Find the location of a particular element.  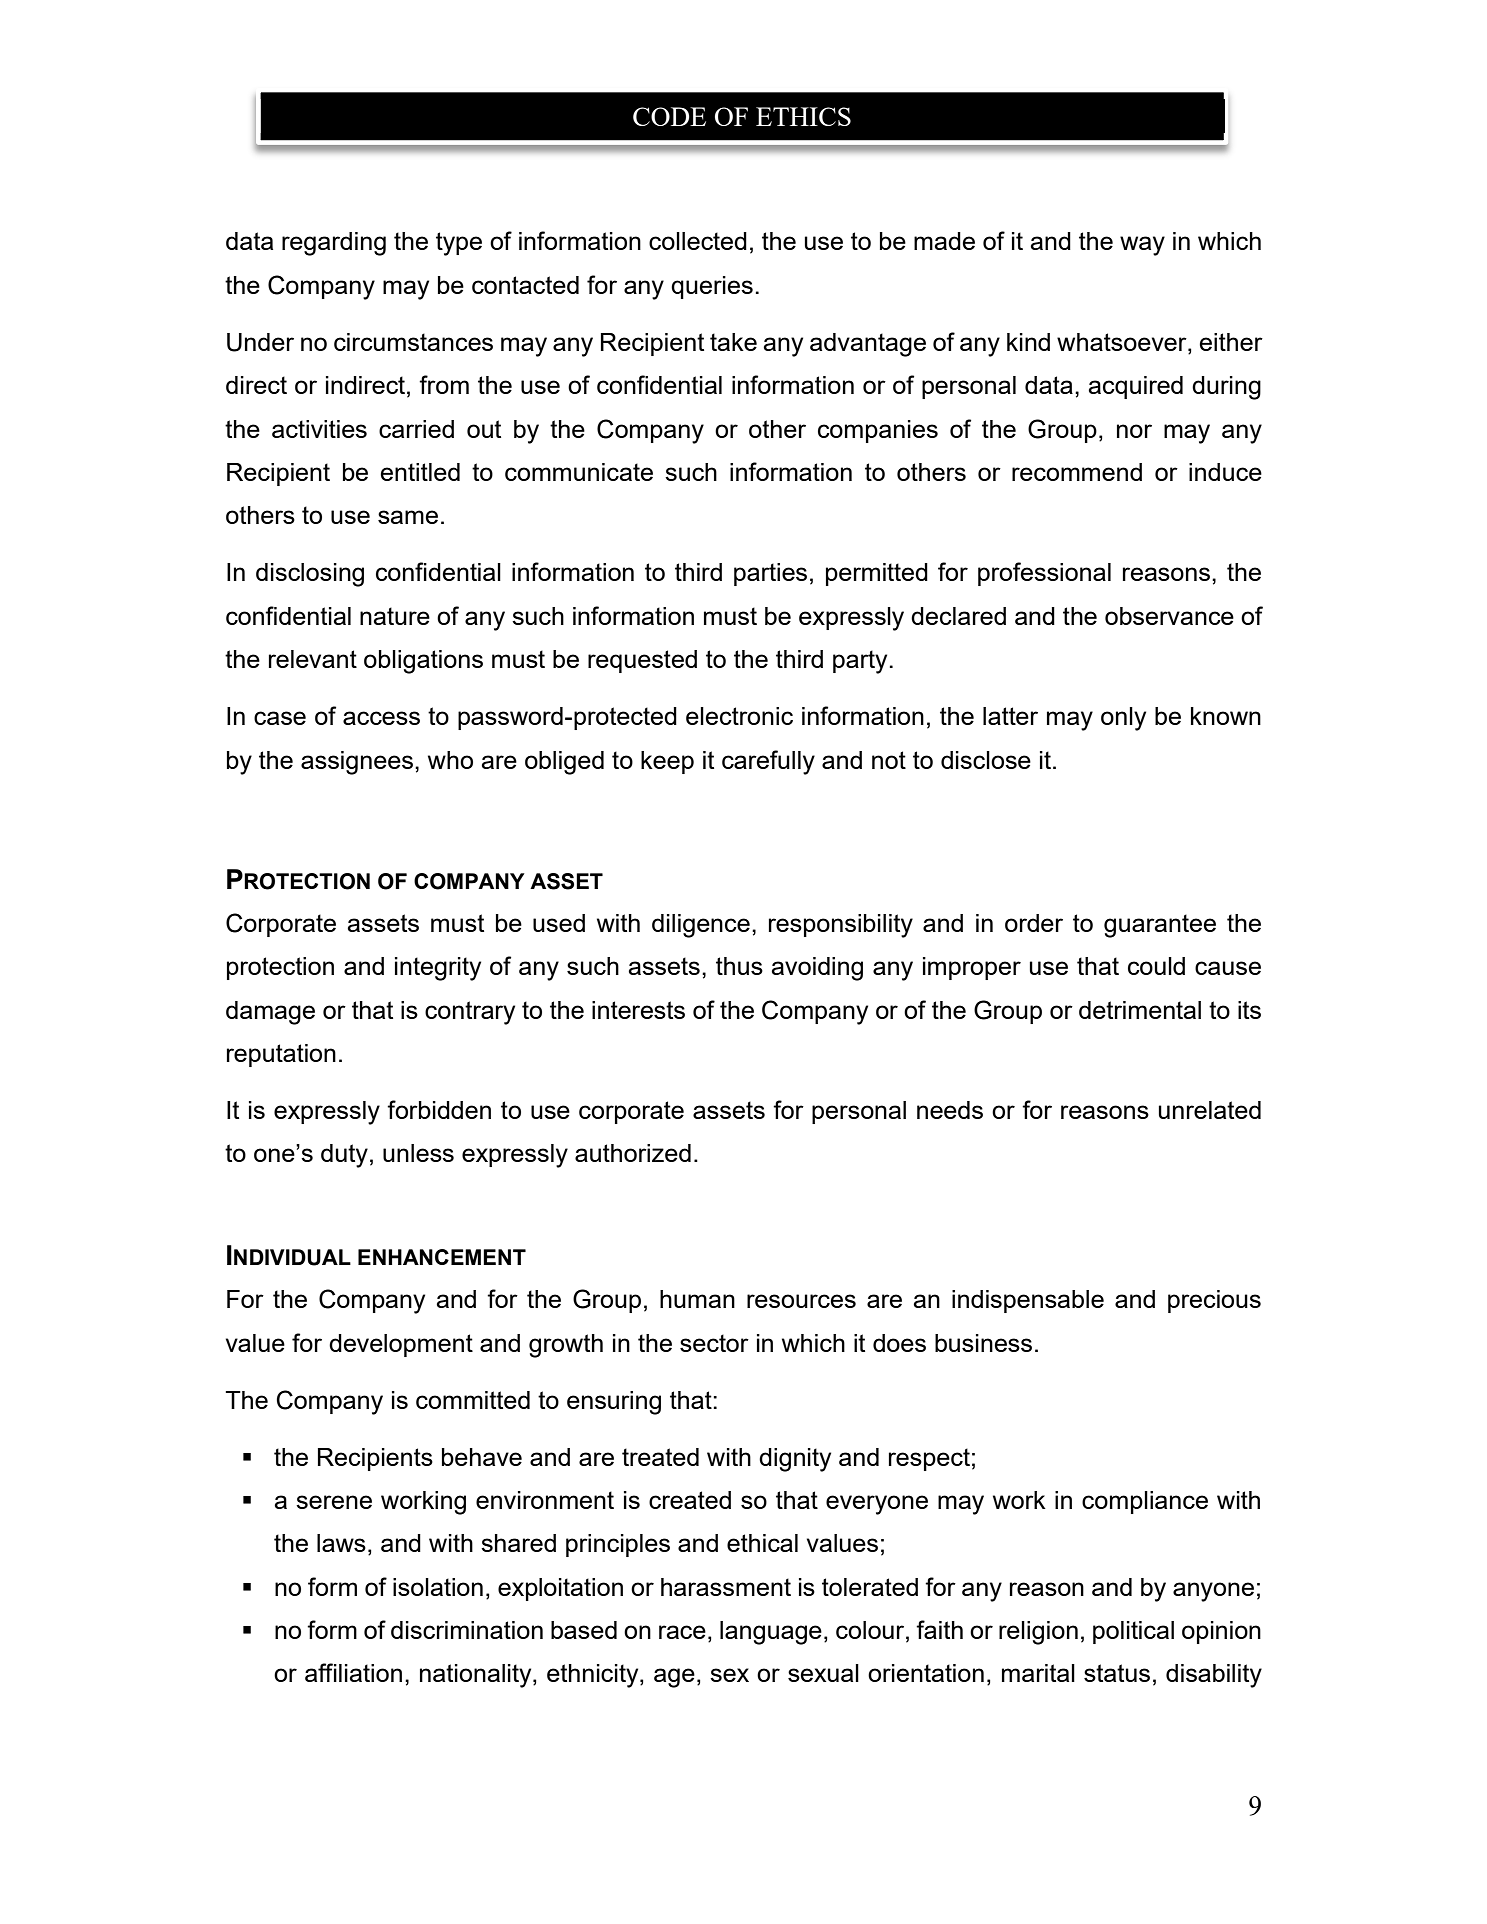

precious is located at coordinates (1214, 1301).
